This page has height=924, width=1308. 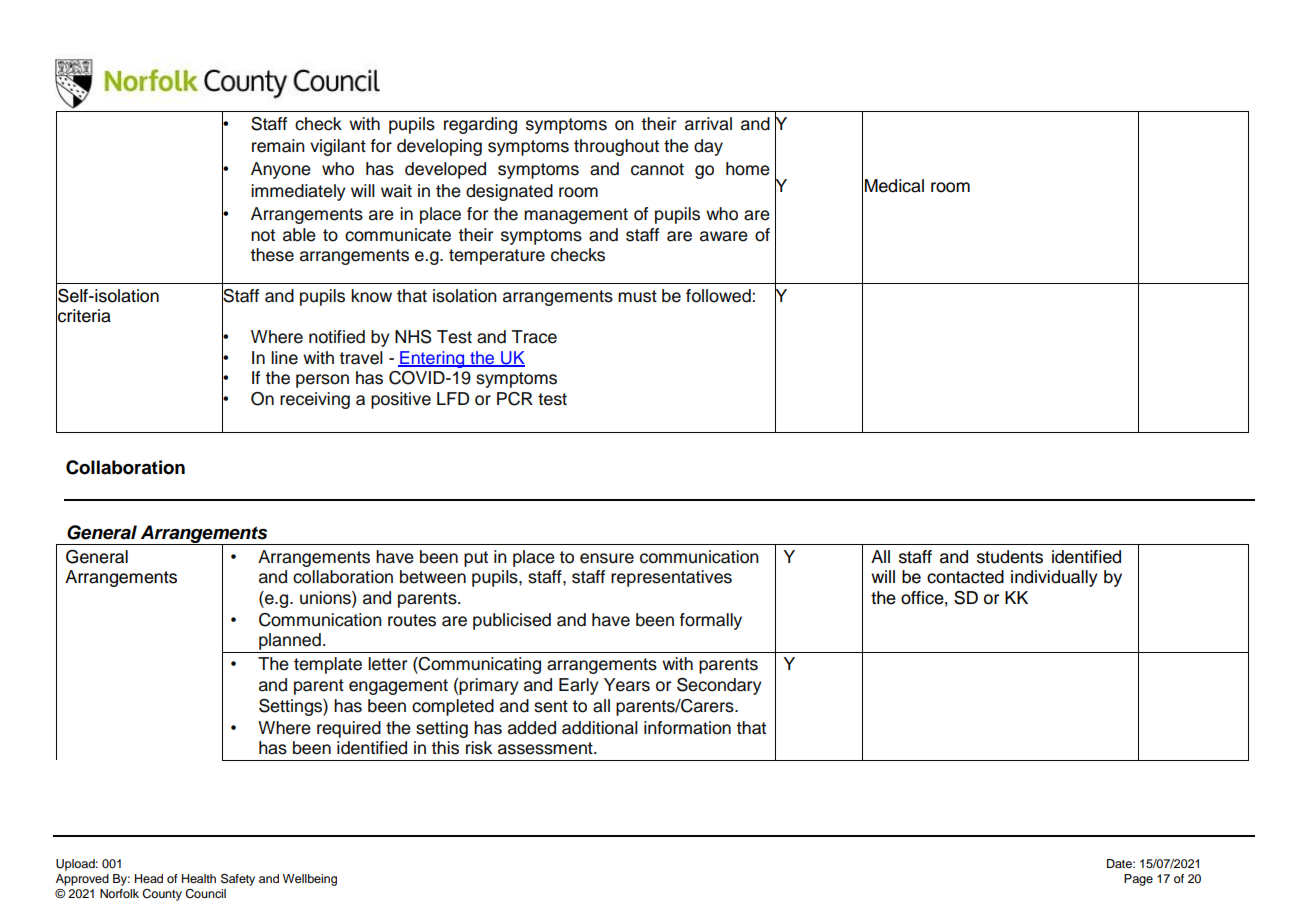 I want to click on individually, so click(x=1054, y=578).
